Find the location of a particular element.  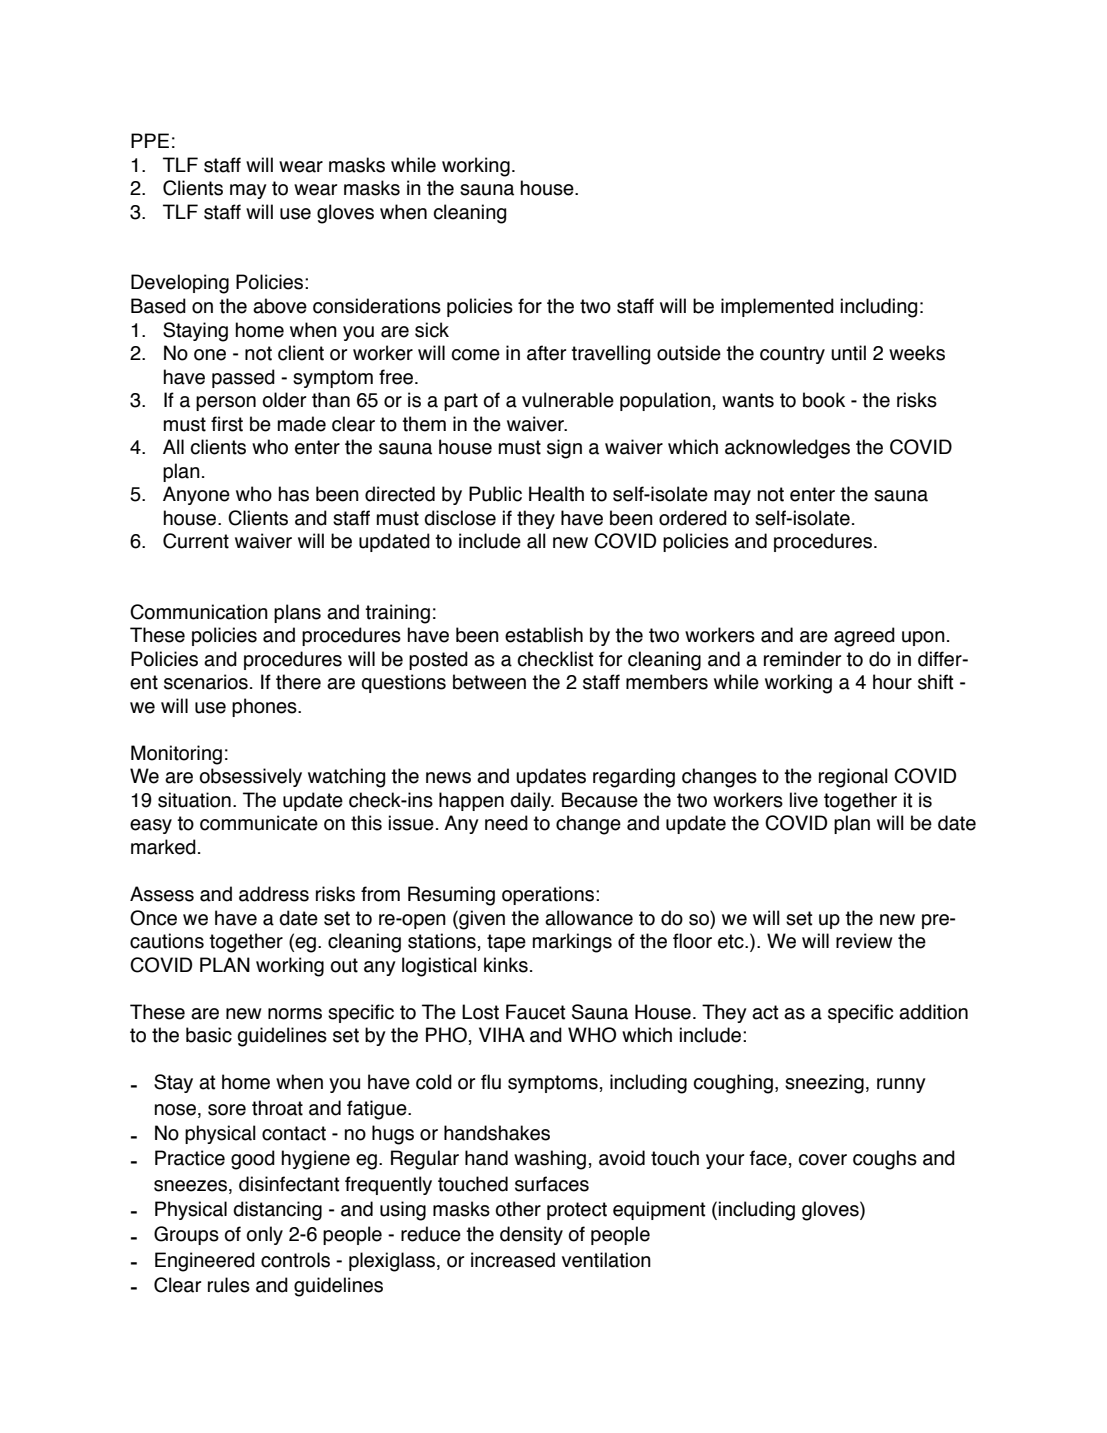

above is located at coordinates (280, 306).
